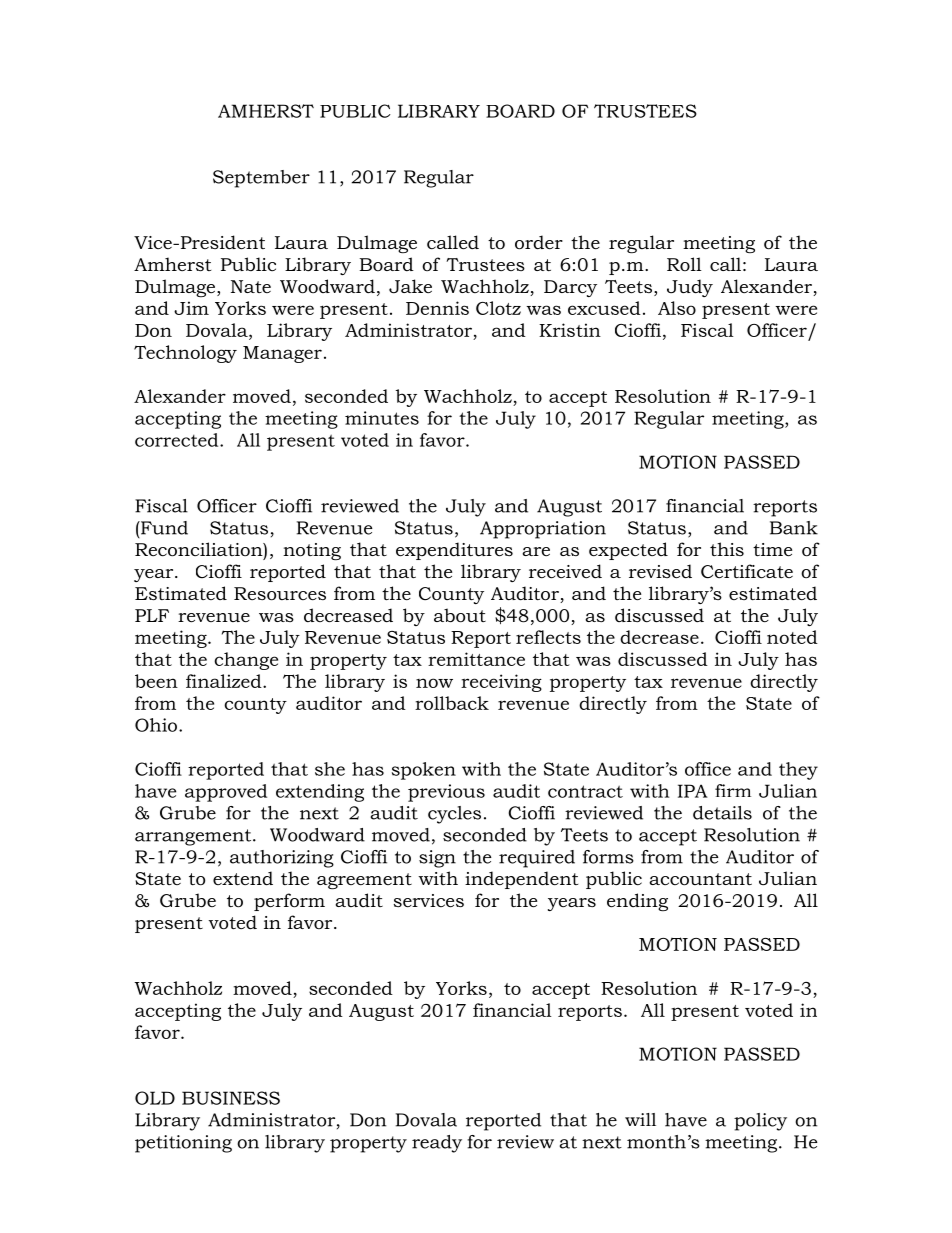 This screenshot has height=1233, width=952. Describe the element at coordinates (690, 288) in the screenshot. I see `Judy` at that location.
